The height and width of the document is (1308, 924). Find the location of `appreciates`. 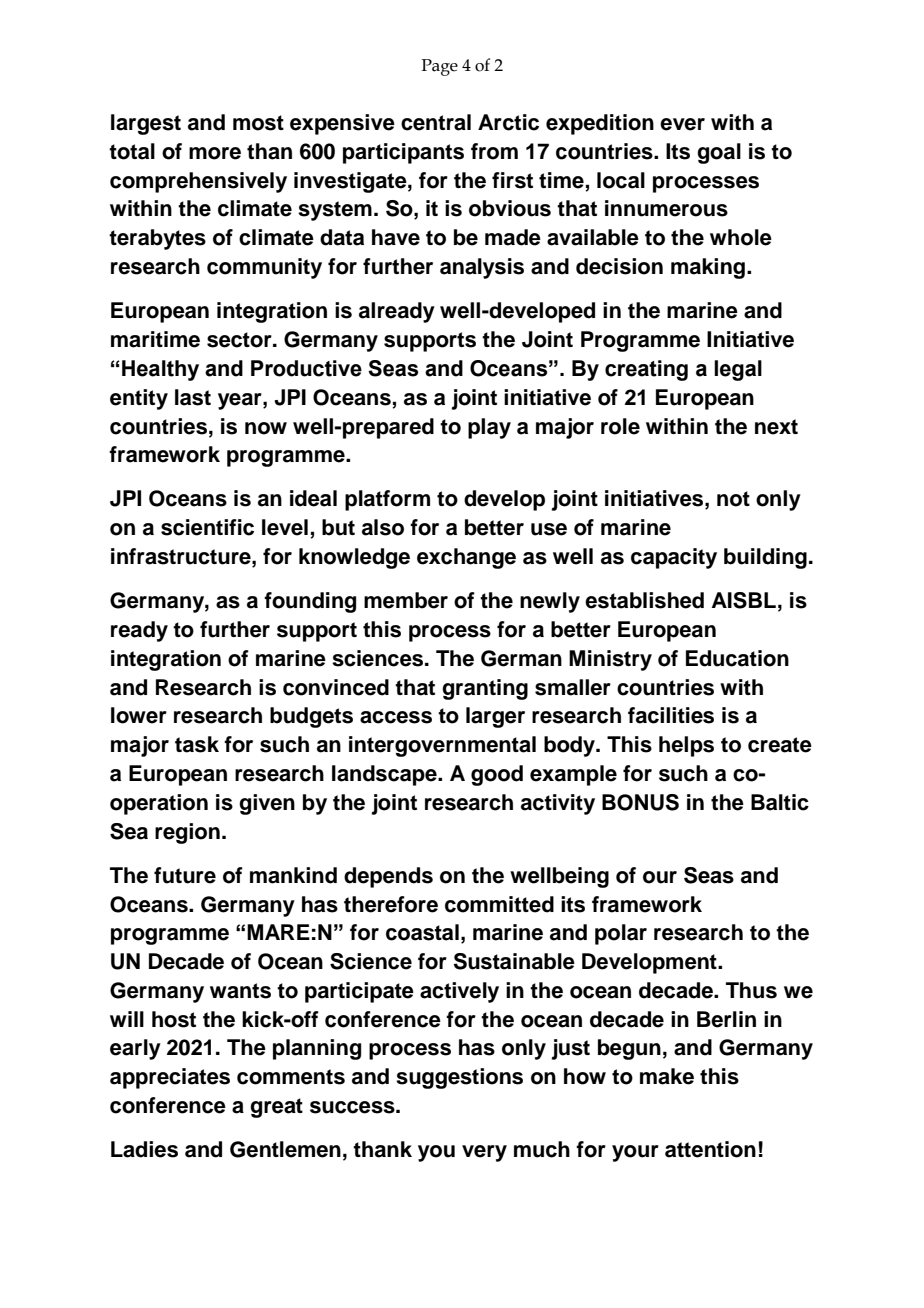

appreciates is located at coordinates (170, 1078).
